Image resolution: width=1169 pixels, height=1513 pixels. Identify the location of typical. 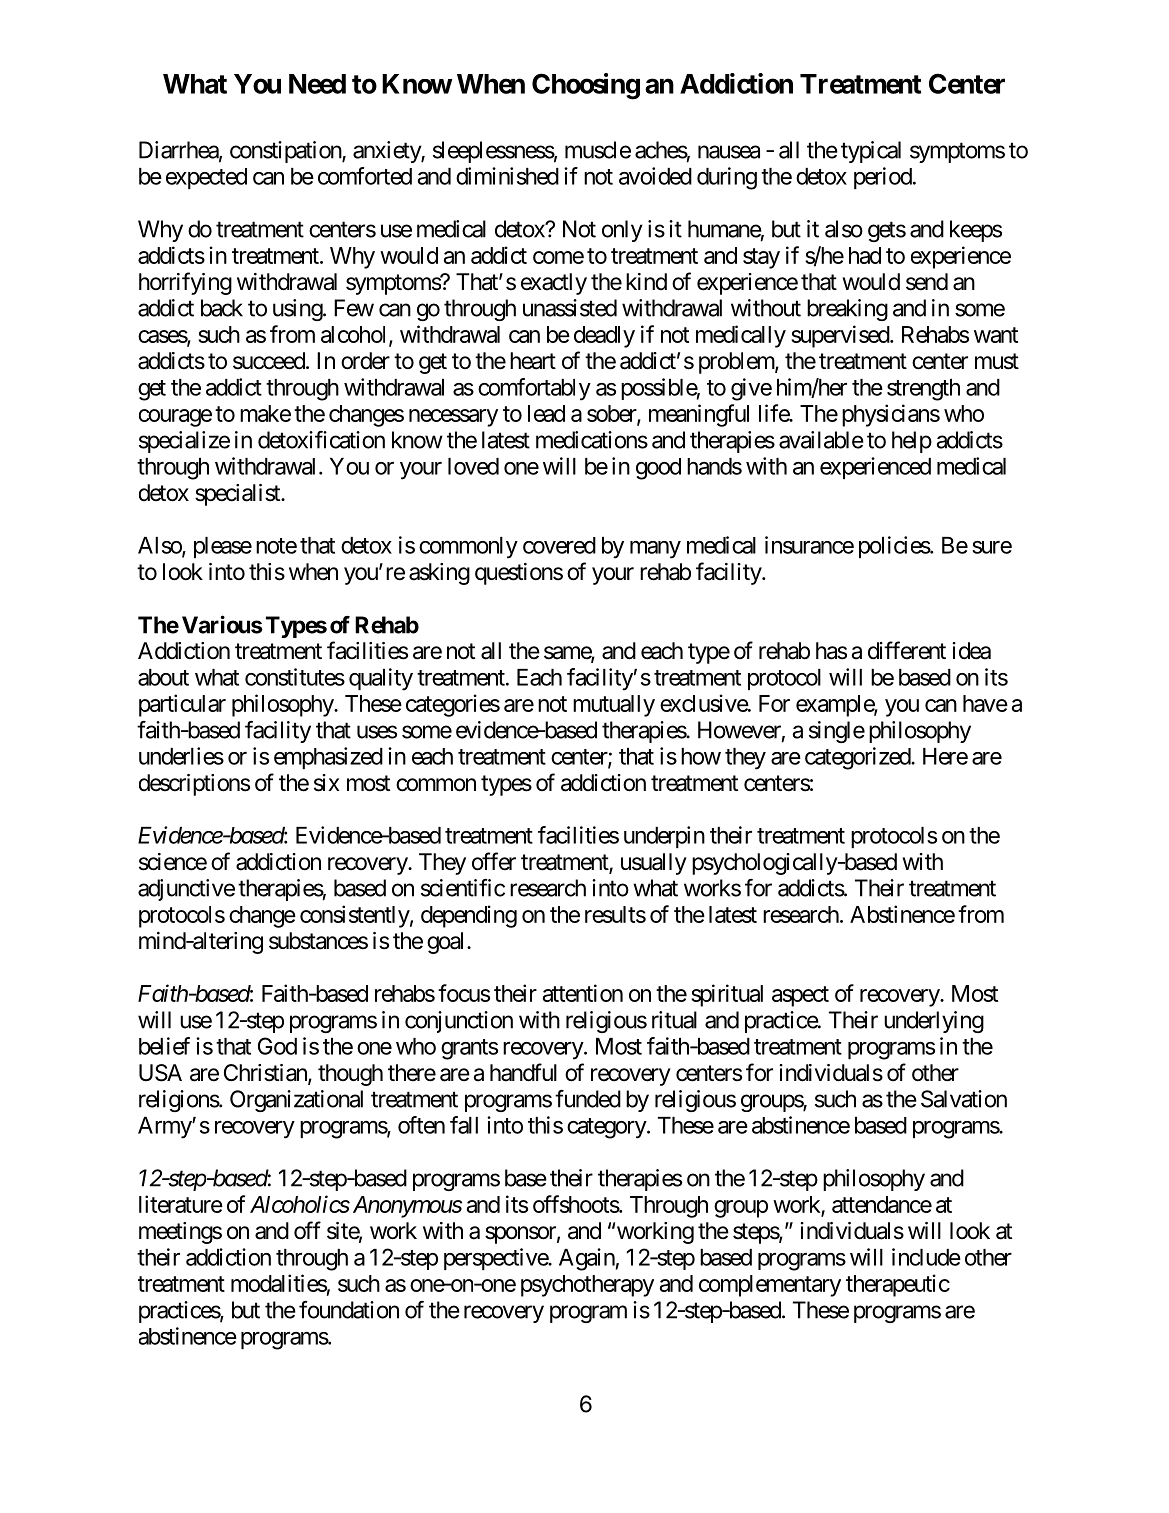
(871, 152).
